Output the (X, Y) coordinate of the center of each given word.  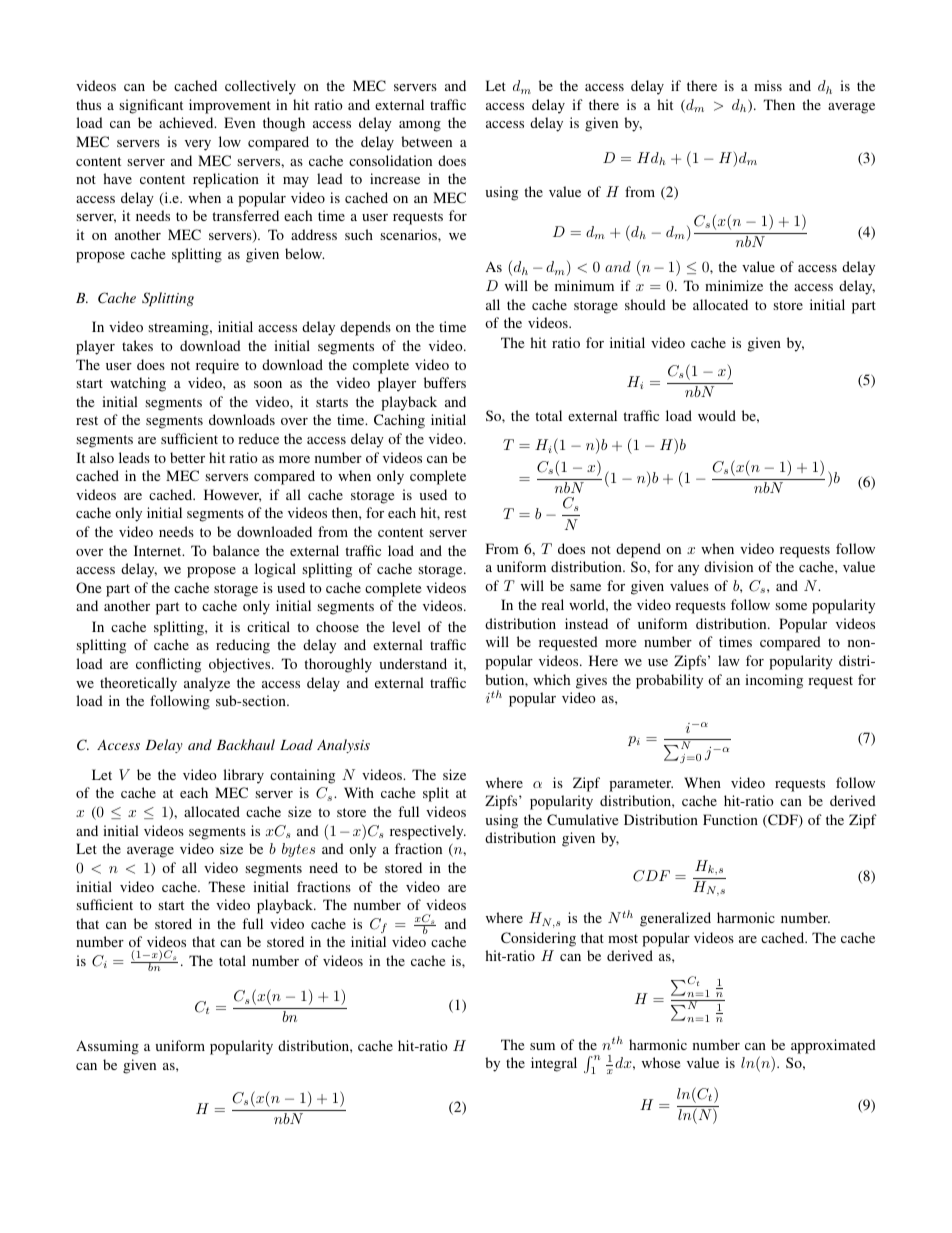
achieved (187, 122)
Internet (159, 550)
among (420, 126)
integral (554, 1064)
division (728, 566)
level (406, 626)
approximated (833, 1046)
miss (768, 85)
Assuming (107, 1047)
